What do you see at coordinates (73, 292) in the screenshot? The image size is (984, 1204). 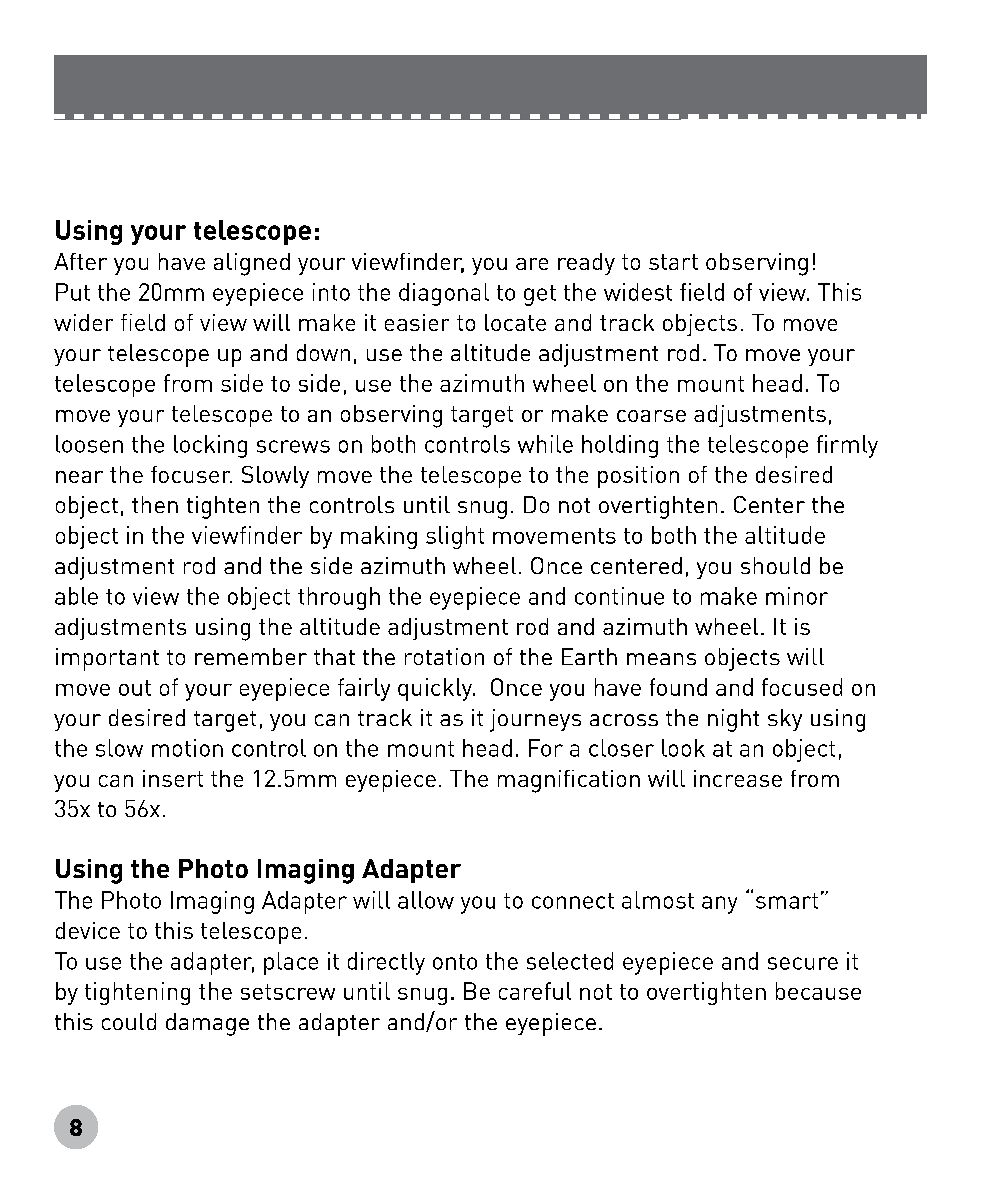 I see `Put` at bounding box center [73, 292].
